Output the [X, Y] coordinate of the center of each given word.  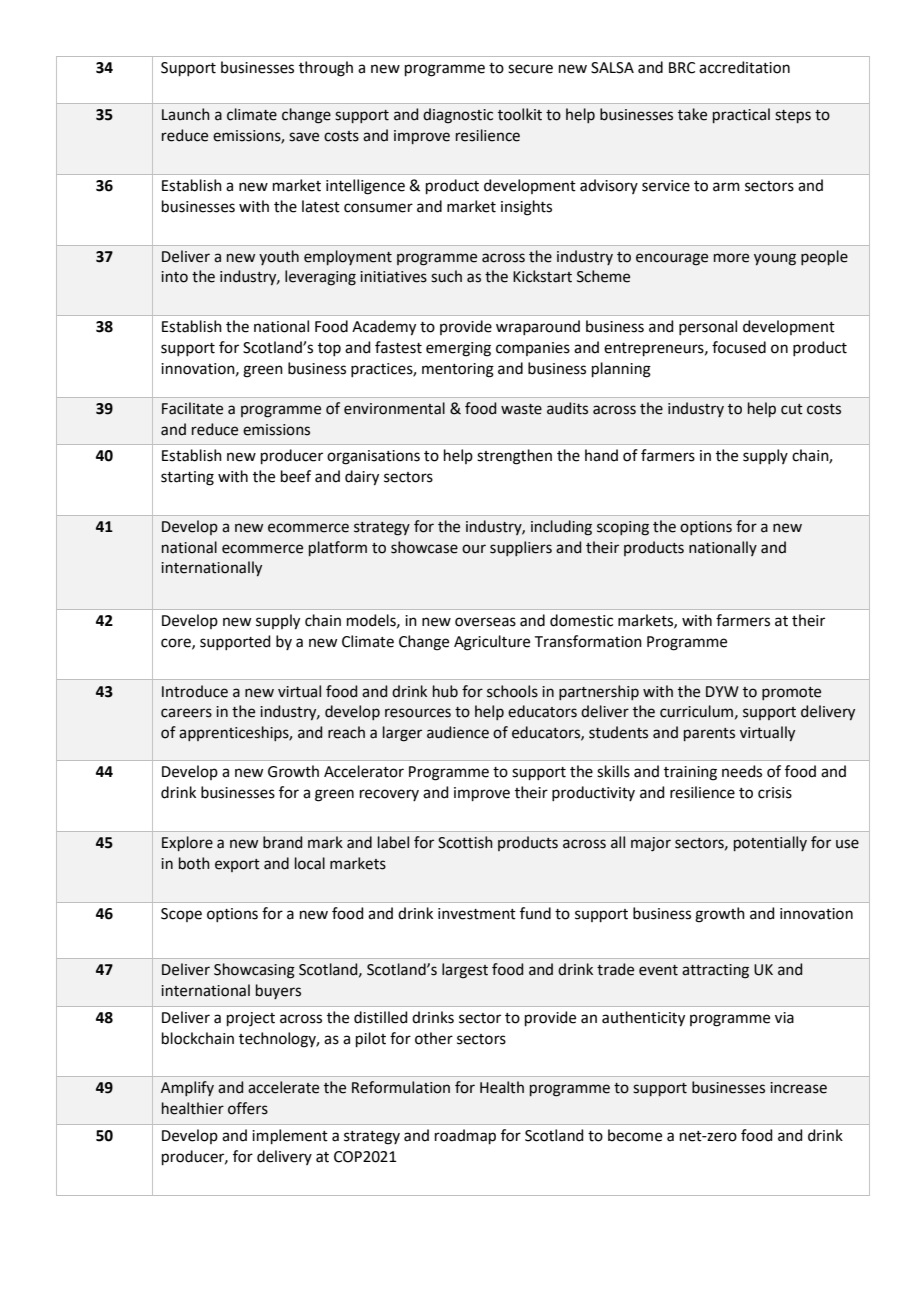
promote [791, 693]
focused [739, 347]
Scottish [465, 842]
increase [798, 1088]
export [237, 865]
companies [533, 349]
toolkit [520, 114]
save [304, 137]
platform [338, 548]
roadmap [465, 1136]
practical [741, 115]
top [329, 349]
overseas [485, 622]
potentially [770, 843]
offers [248, 1108]
